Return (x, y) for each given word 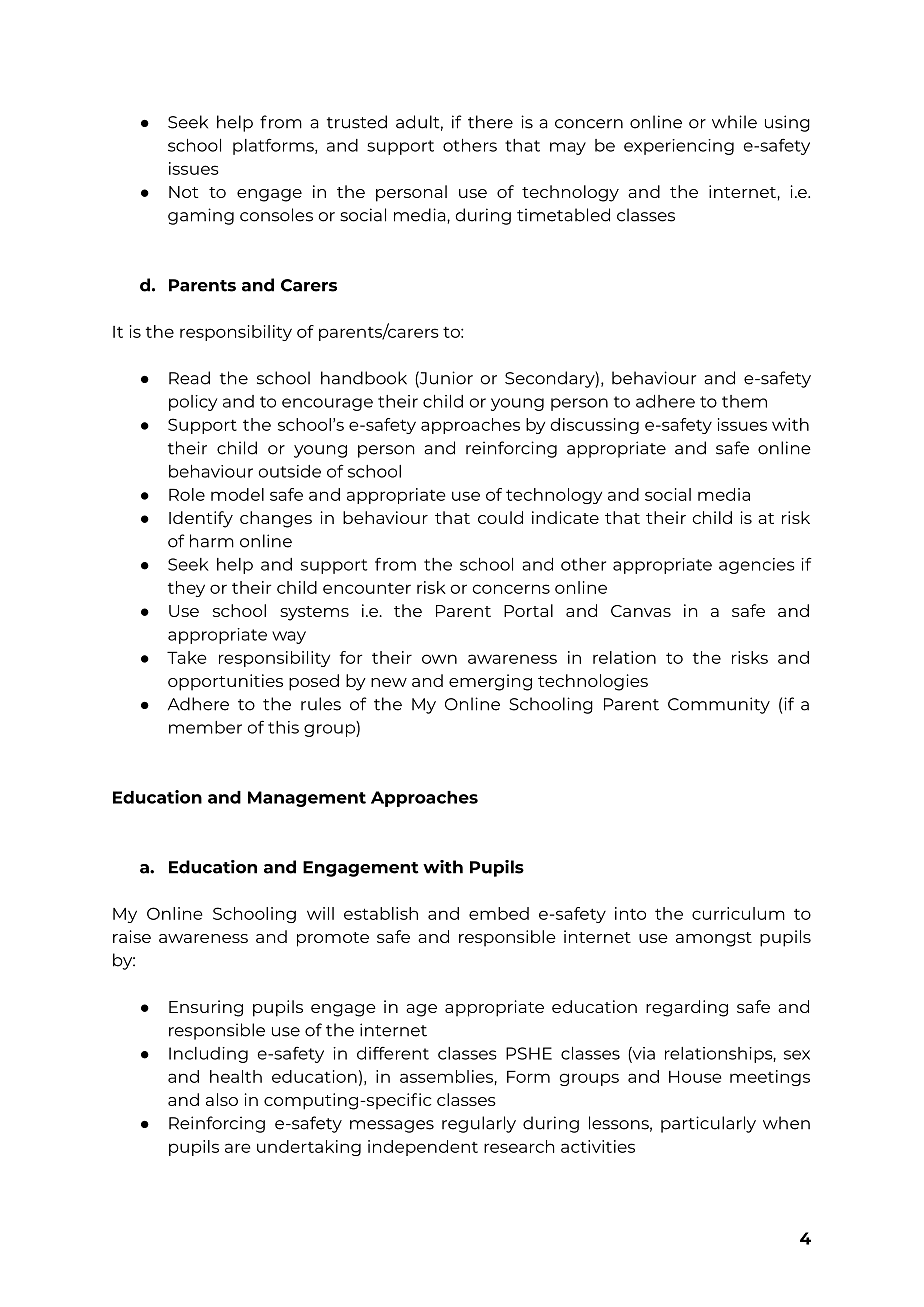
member (205, 727)
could (500, 517)
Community (719, 705)
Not (183, 192)
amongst (714, 939)
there (490, 122)
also (222, 1099)
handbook (364, 378)
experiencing (679, 147)
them (744, 401)
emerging (490, 682)
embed (499, 913)
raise (132, 936)
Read (189, 378)
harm (212, 541)
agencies (757, 566)
